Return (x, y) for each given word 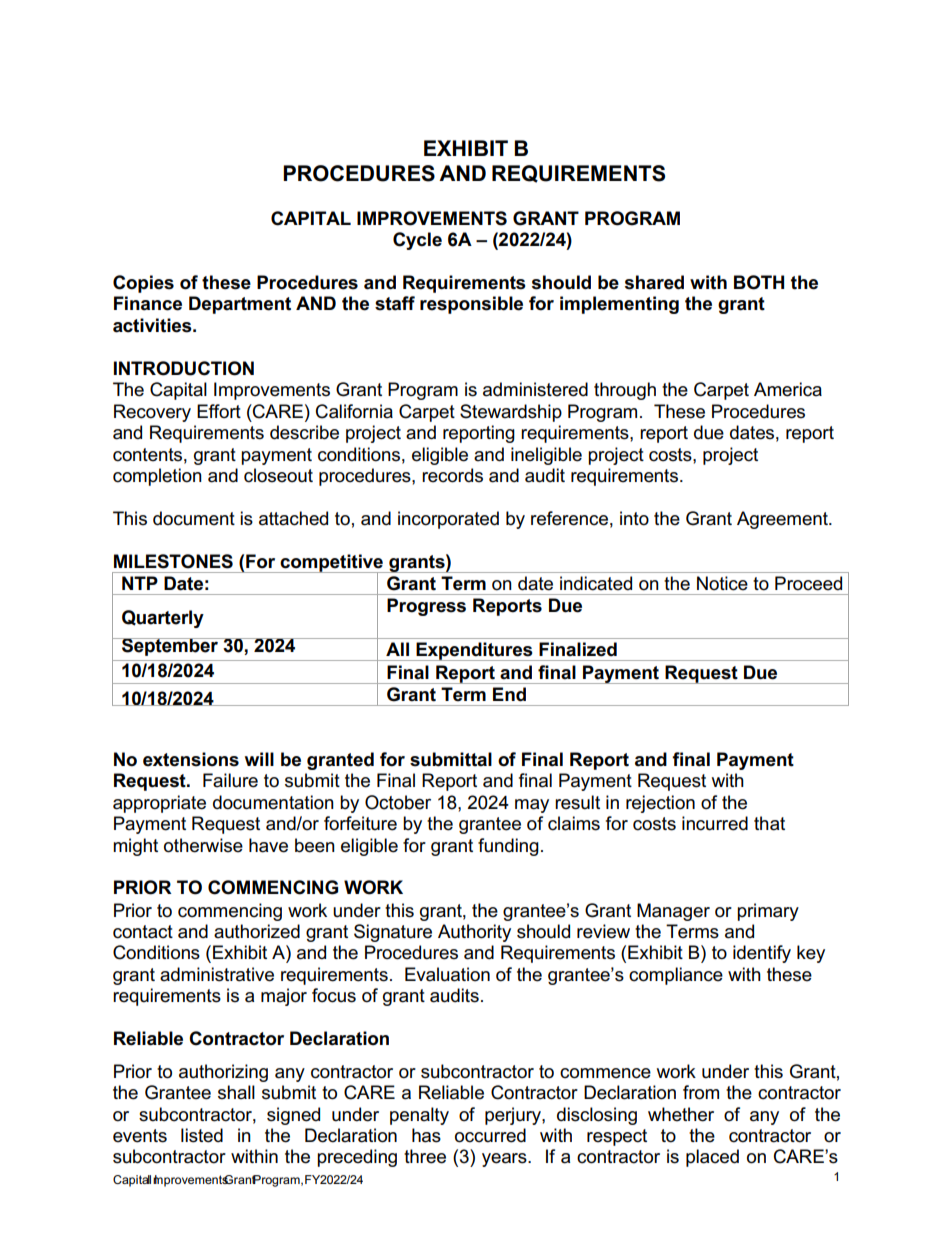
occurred (490, 1135)
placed (712, 1158)
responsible (471, 305)
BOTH (759, 282)
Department (240, 305)
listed (202, 1135)
